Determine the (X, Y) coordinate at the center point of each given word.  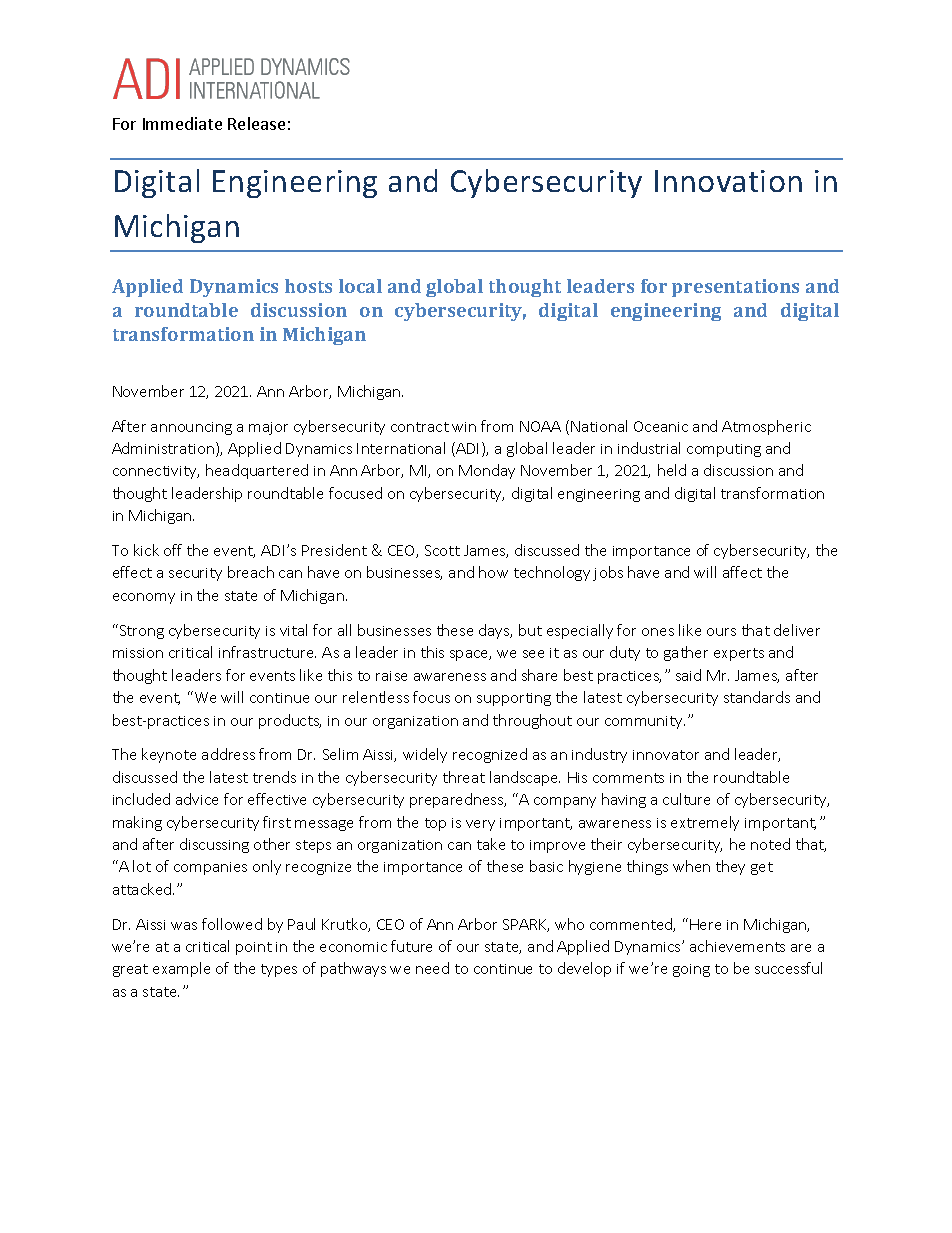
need (432, 968)
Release (256, 123)
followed (232, 924)
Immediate (182, 123)
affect (742, 572)
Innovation (728, 181)
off (173, 550)
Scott (442, 550)
